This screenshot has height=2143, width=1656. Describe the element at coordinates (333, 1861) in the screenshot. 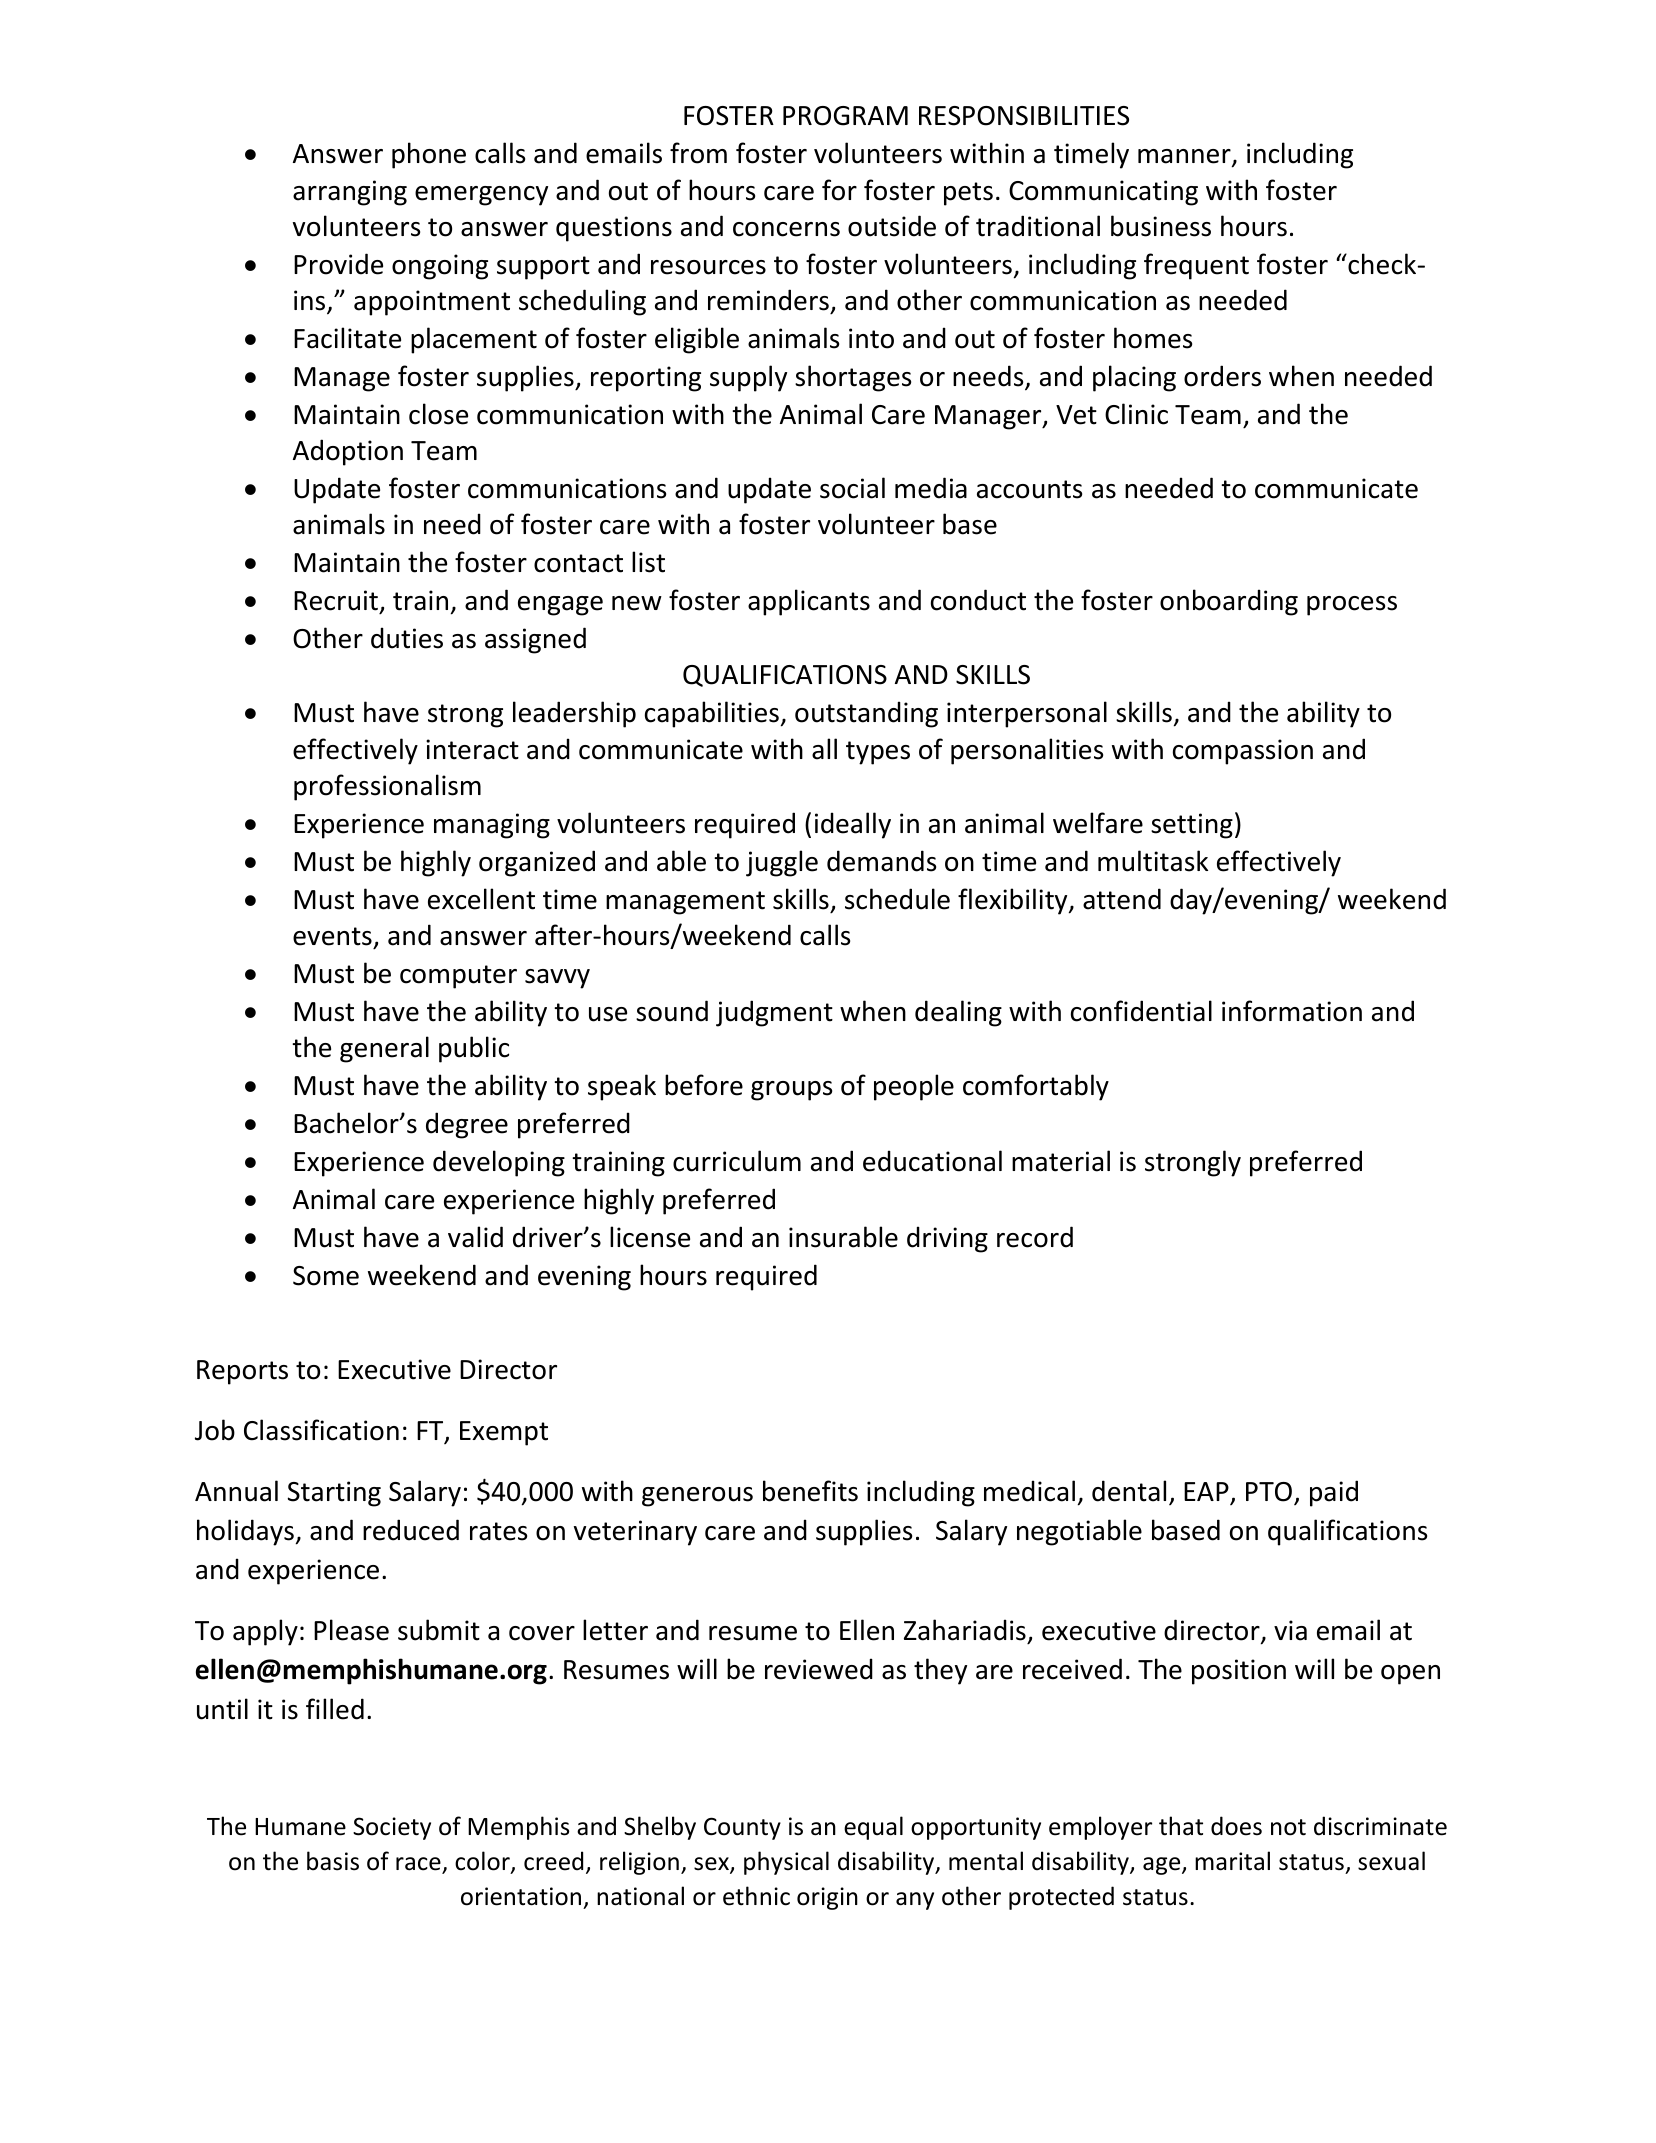

I see `basis` at that location.
